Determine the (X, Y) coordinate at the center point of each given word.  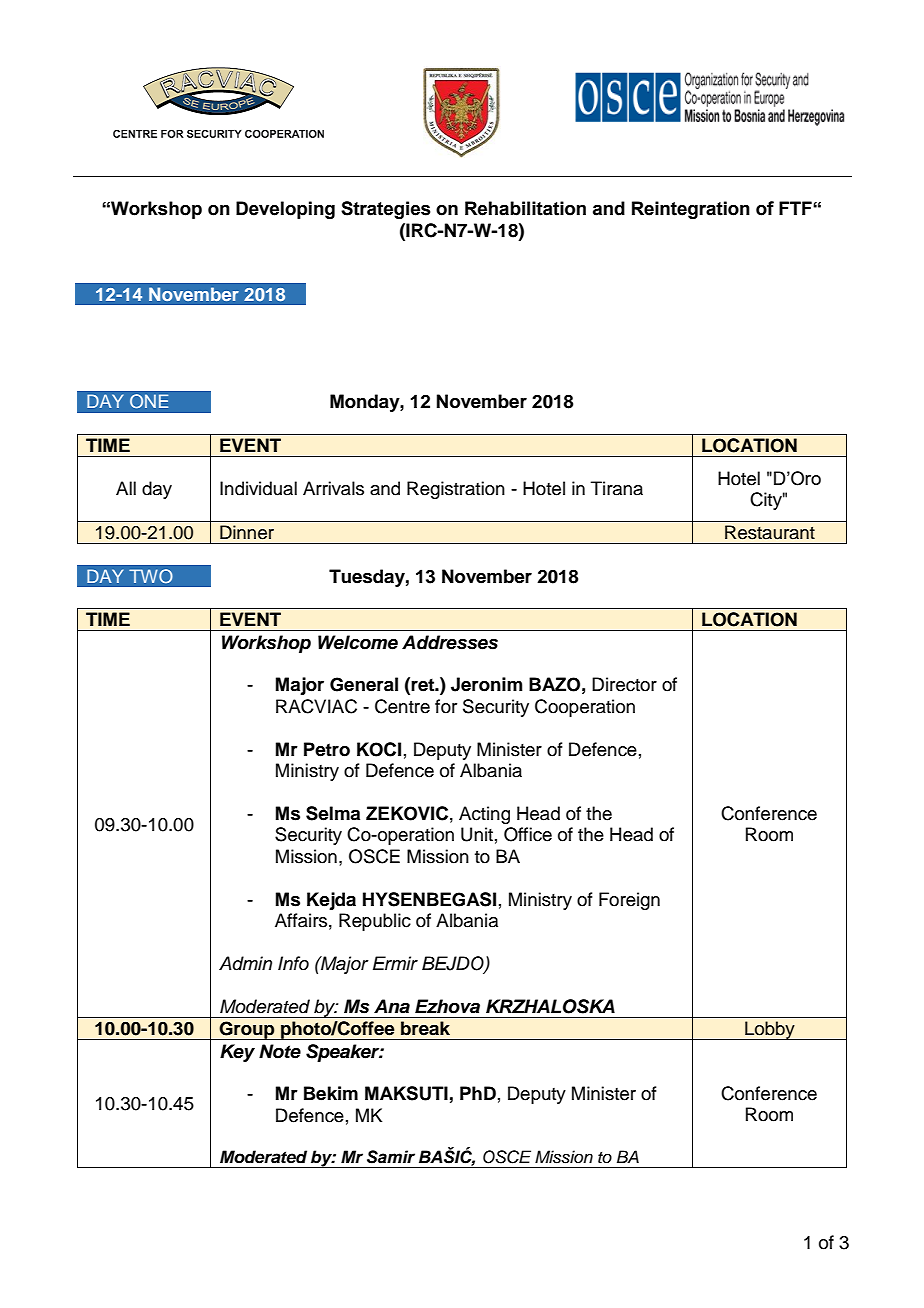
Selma (333, 813)
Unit (477, 834)
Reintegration (691, 210)
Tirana (617, 488)
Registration (456, 490)
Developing (285, 210)
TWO (151, 576)
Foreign (629, 901)
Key (237, 1053)
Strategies (386, 210)
